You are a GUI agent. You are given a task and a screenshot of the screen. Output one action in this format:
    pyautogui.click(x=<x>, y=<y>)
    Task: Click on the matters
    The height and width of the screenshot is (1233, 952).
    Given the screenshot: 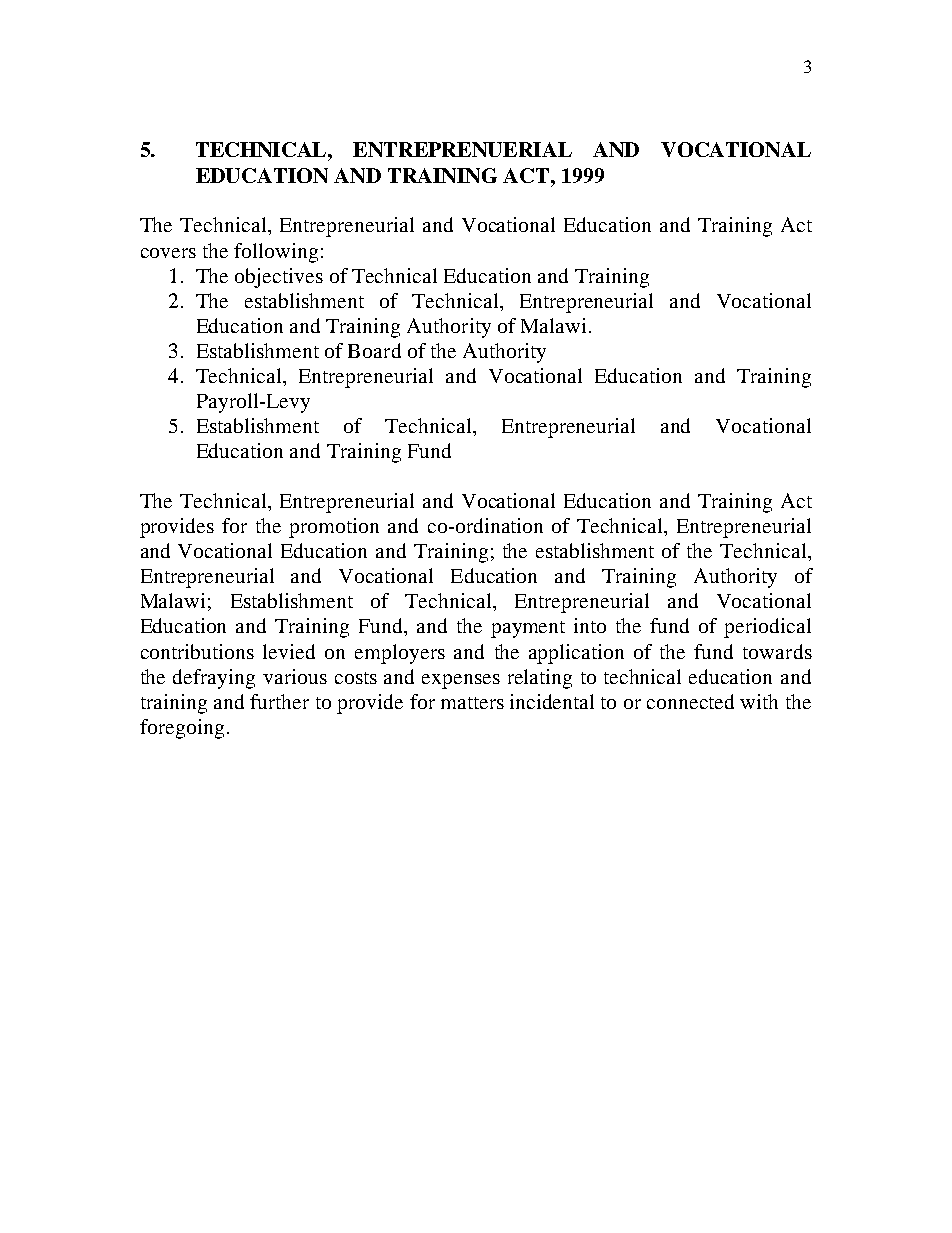 What is the action you would take?
    pyautogui.click(x=472, y=703)
